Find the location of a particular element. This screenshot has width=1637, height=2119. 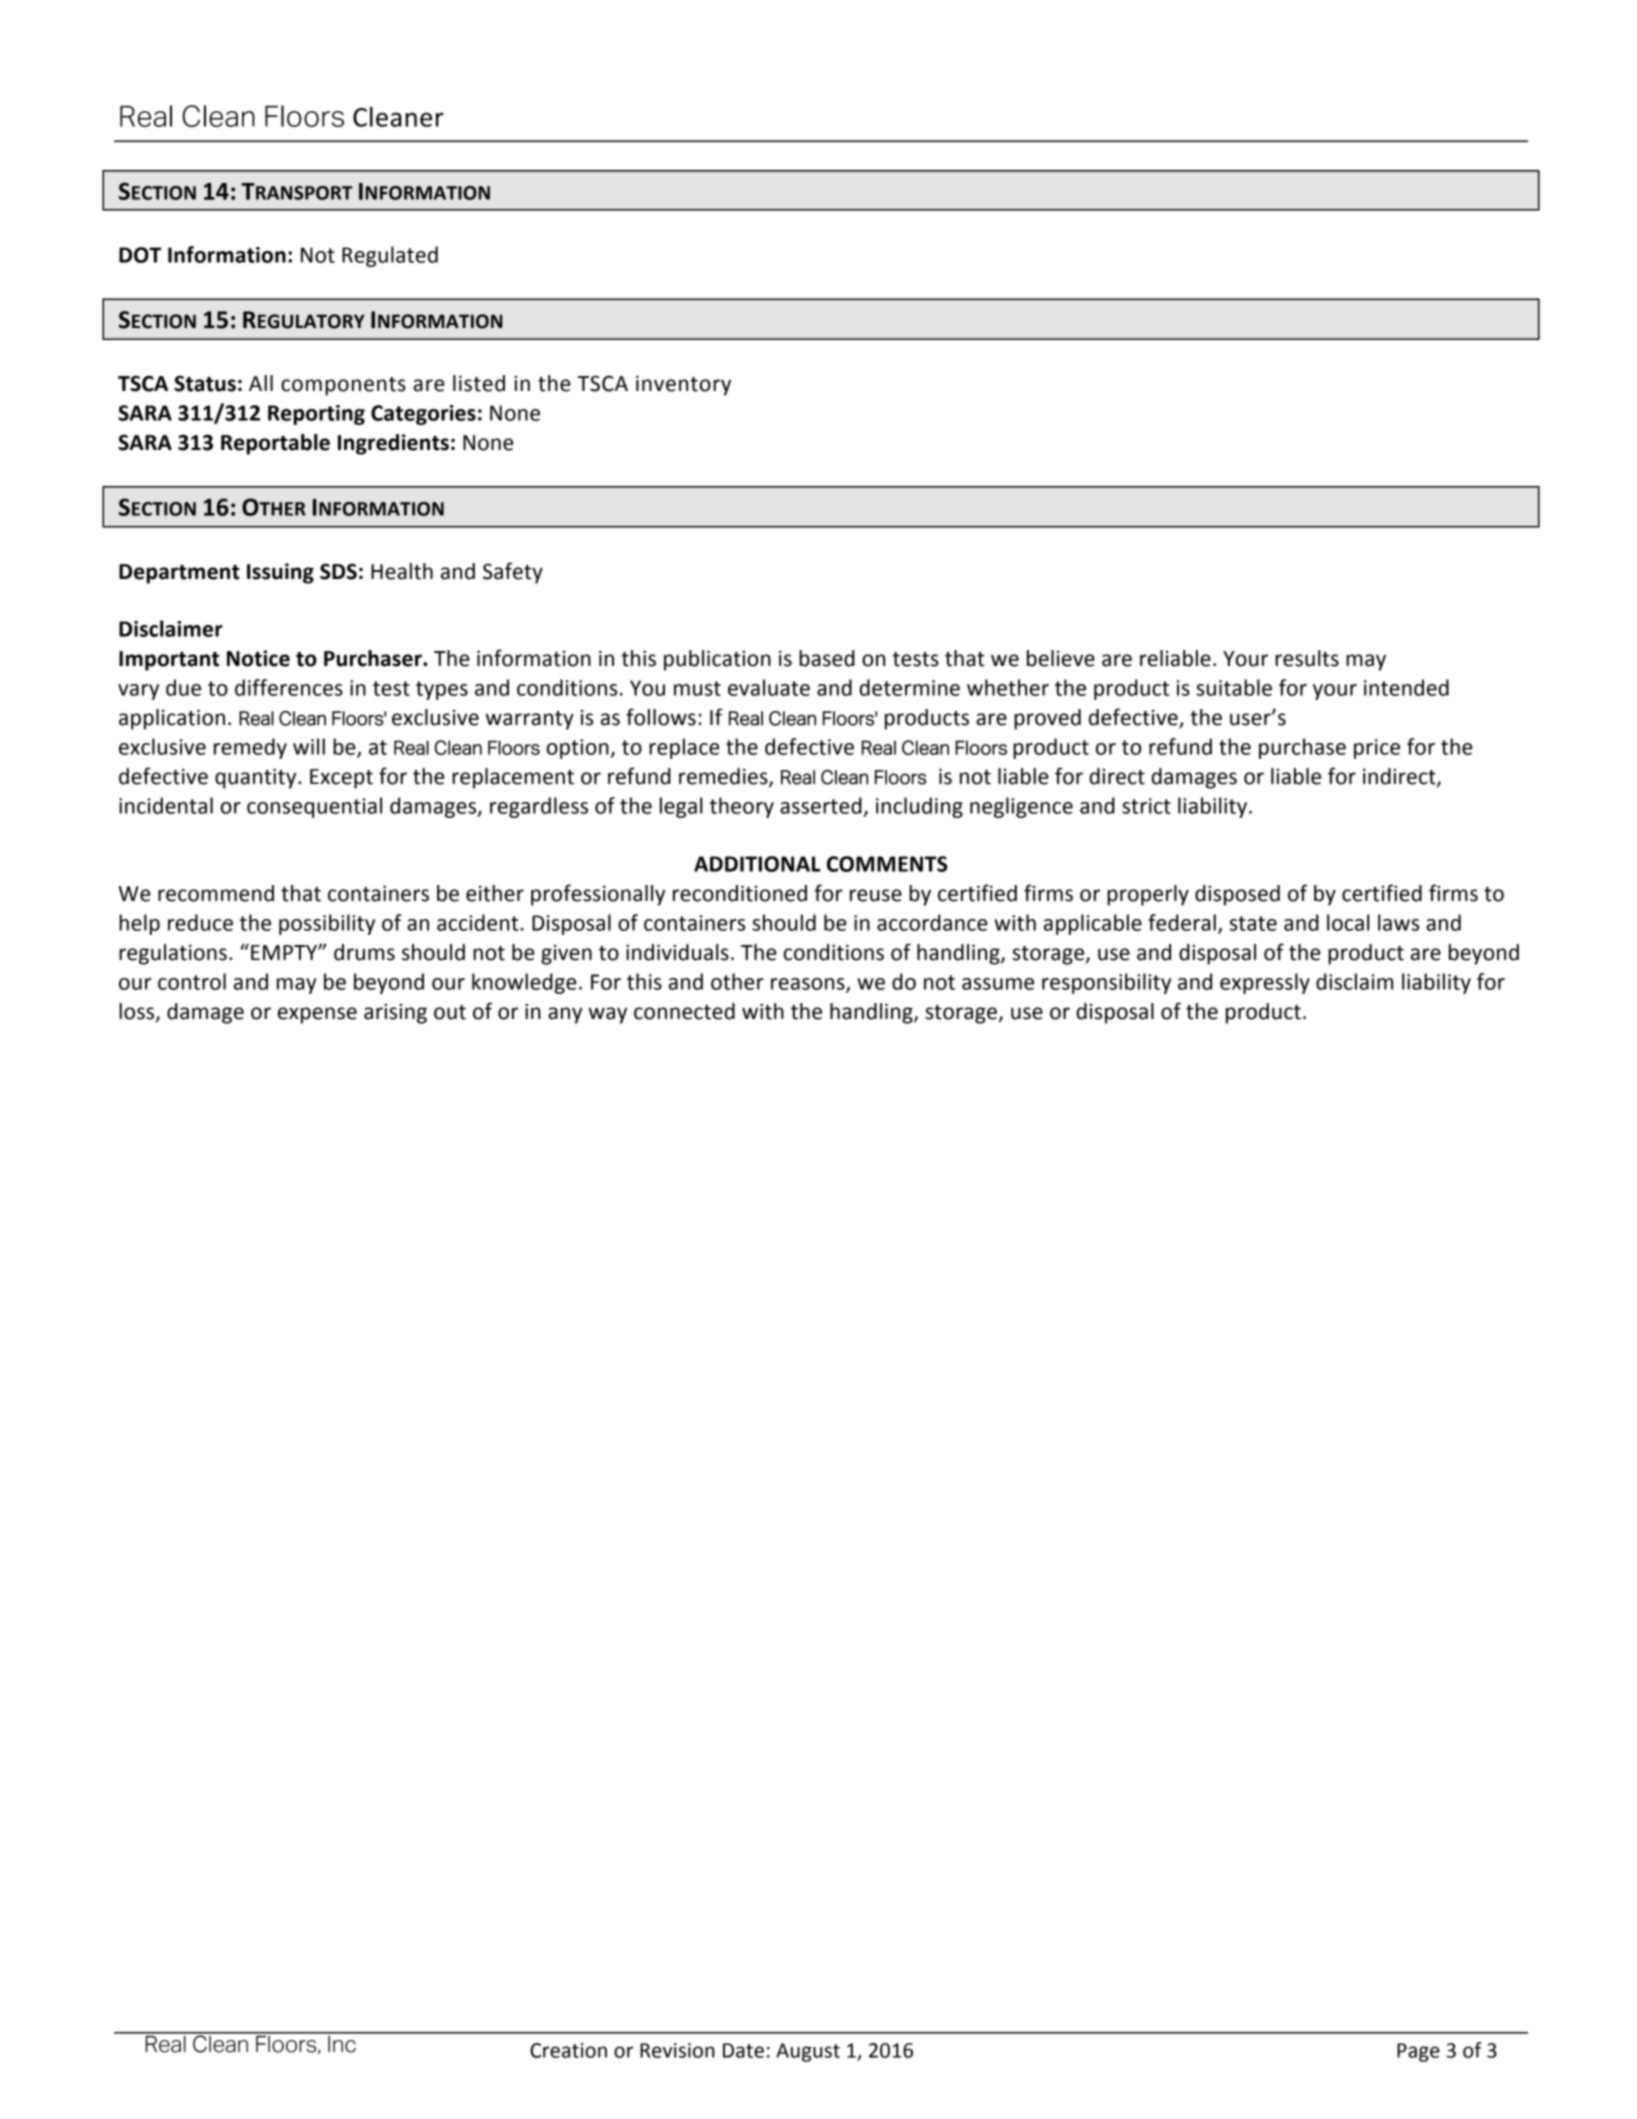

ADDITIONAL is located at coordinates (757, 864).
